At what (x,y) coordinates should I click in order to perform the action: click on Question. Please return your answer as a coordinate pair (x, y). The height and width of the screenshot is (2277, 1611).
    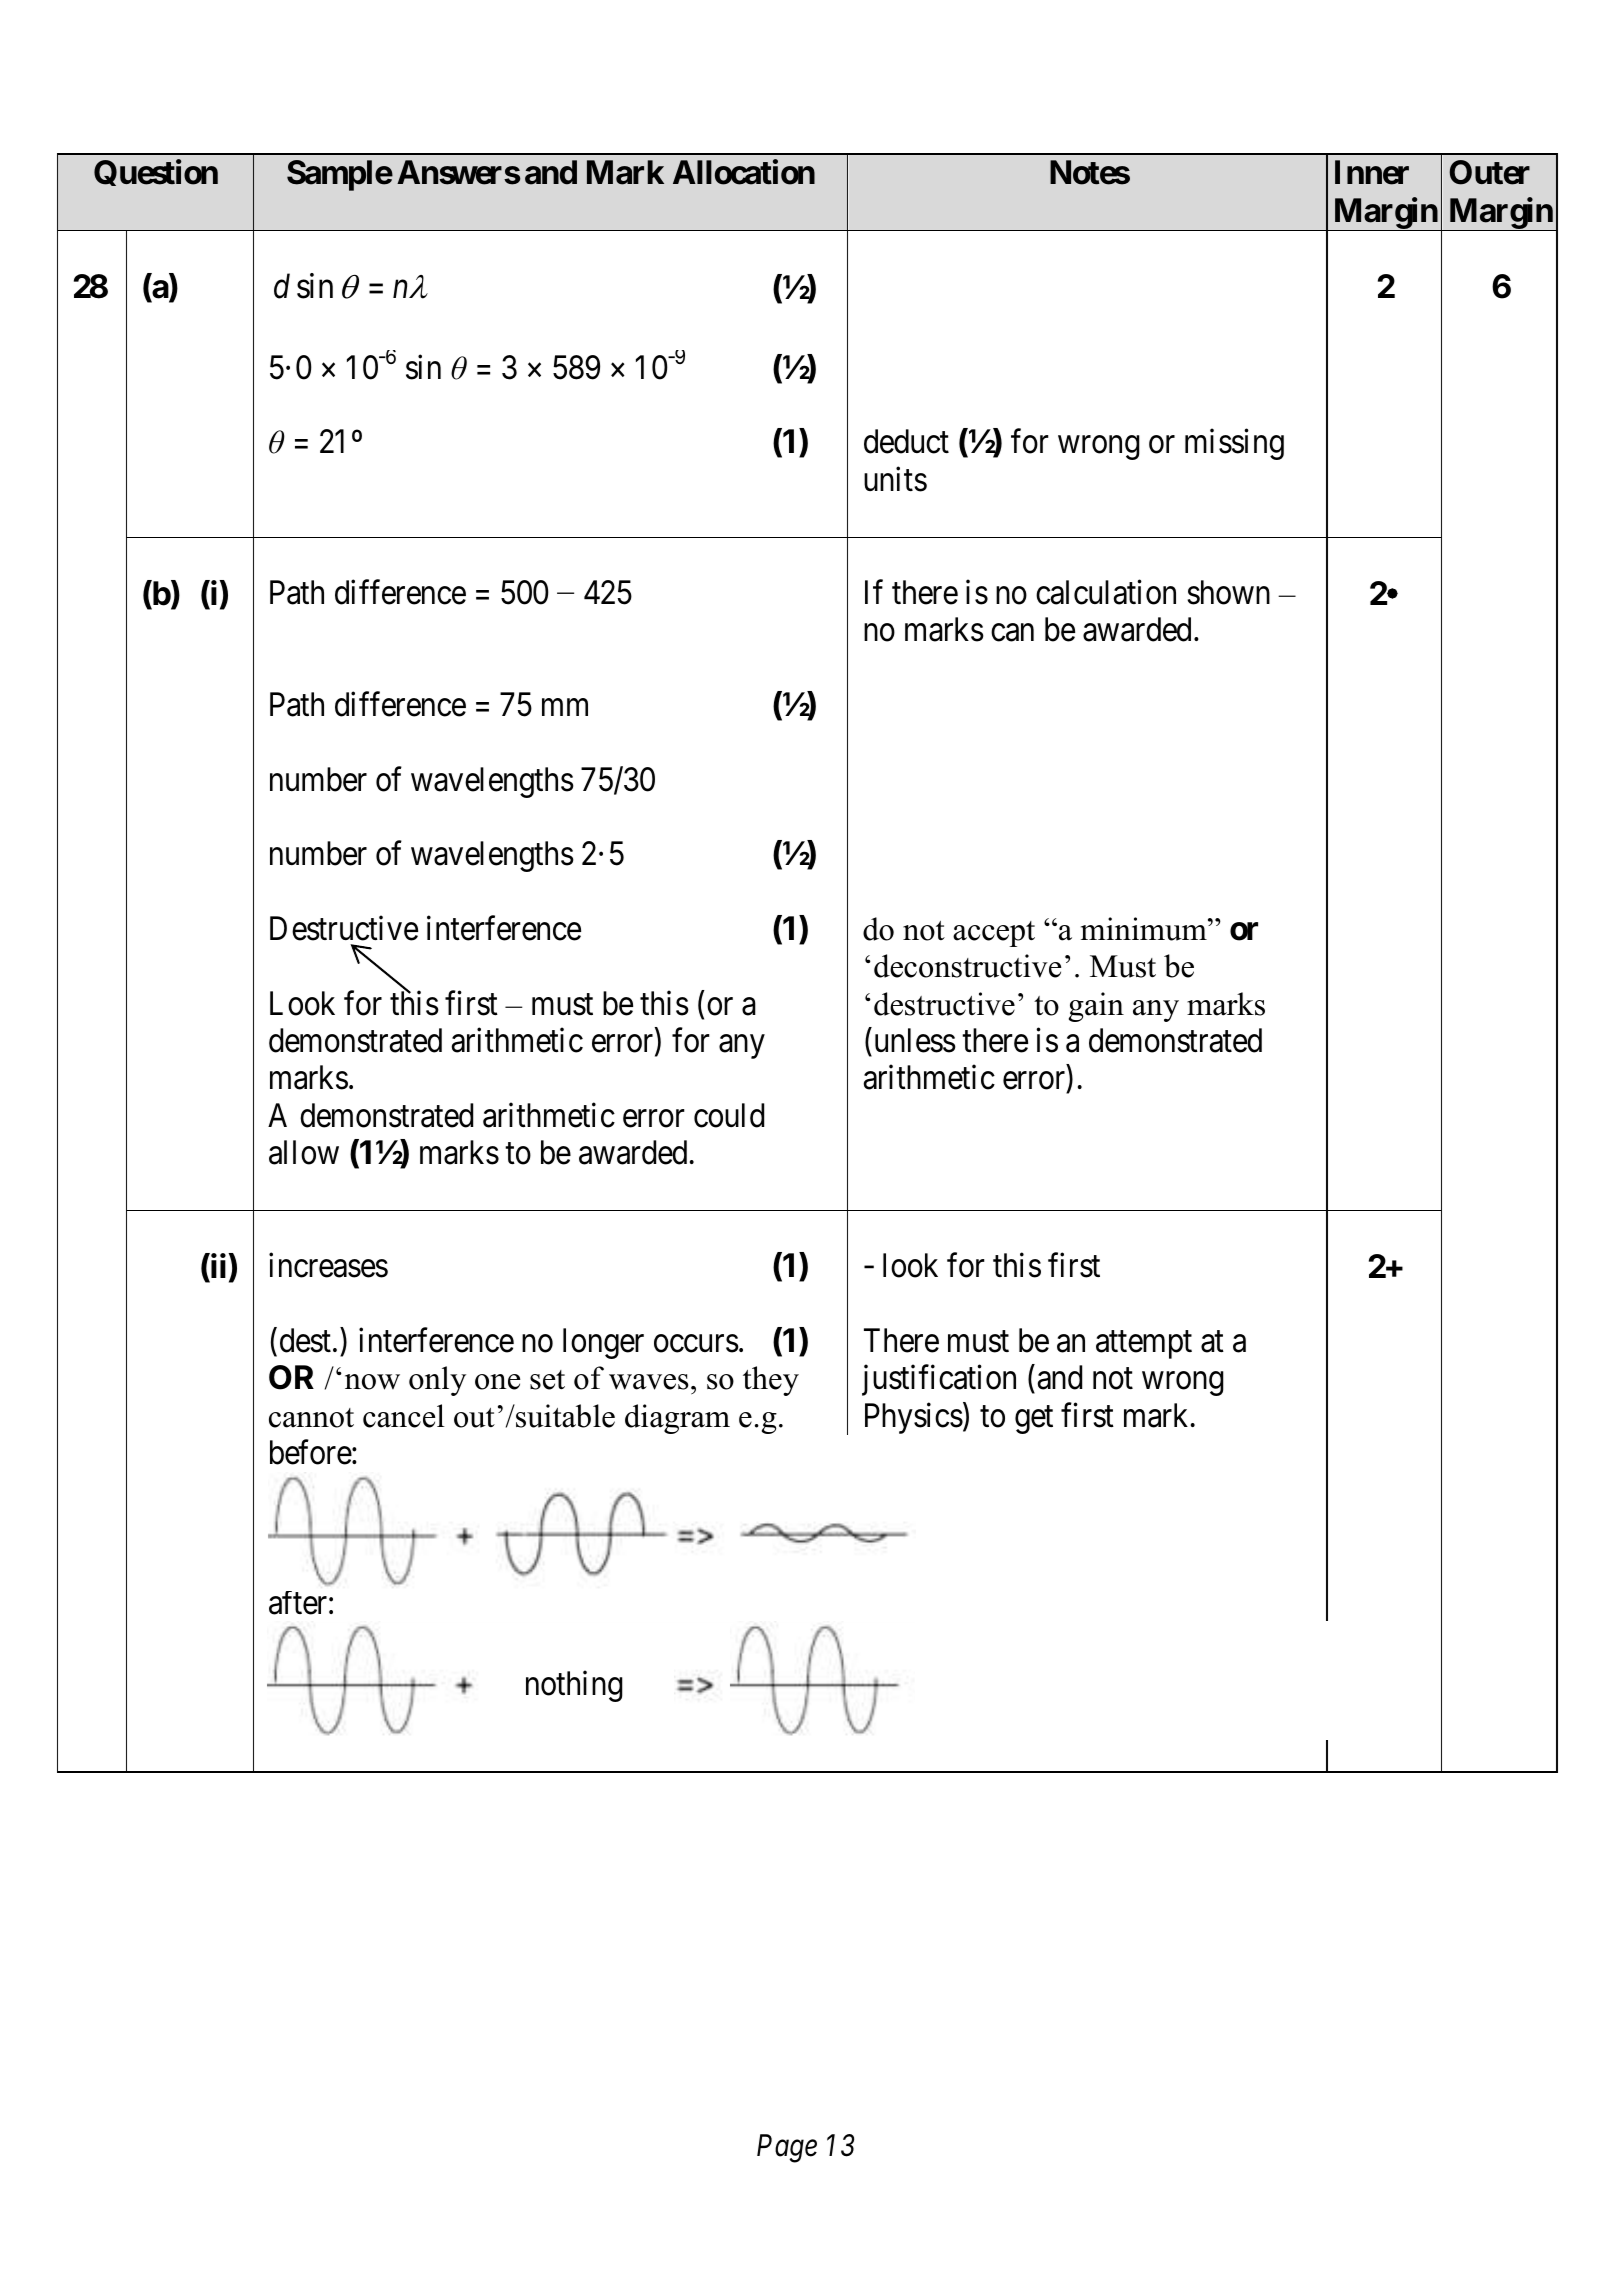
    Looking at the image, I should click on (156, 173).
